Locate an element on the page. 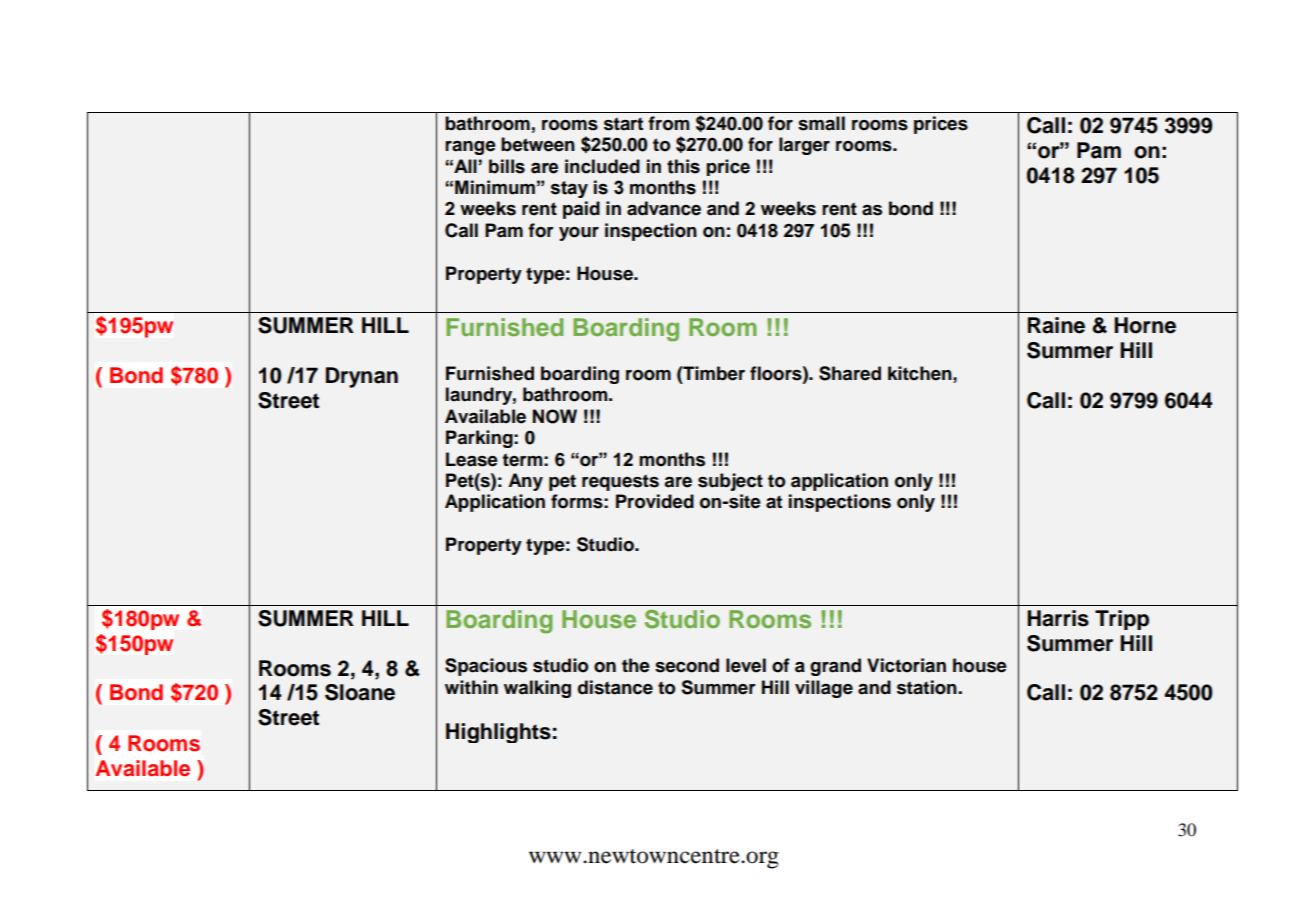 This page has height=924, width=1308. small is located at coordinates (821, 123).
